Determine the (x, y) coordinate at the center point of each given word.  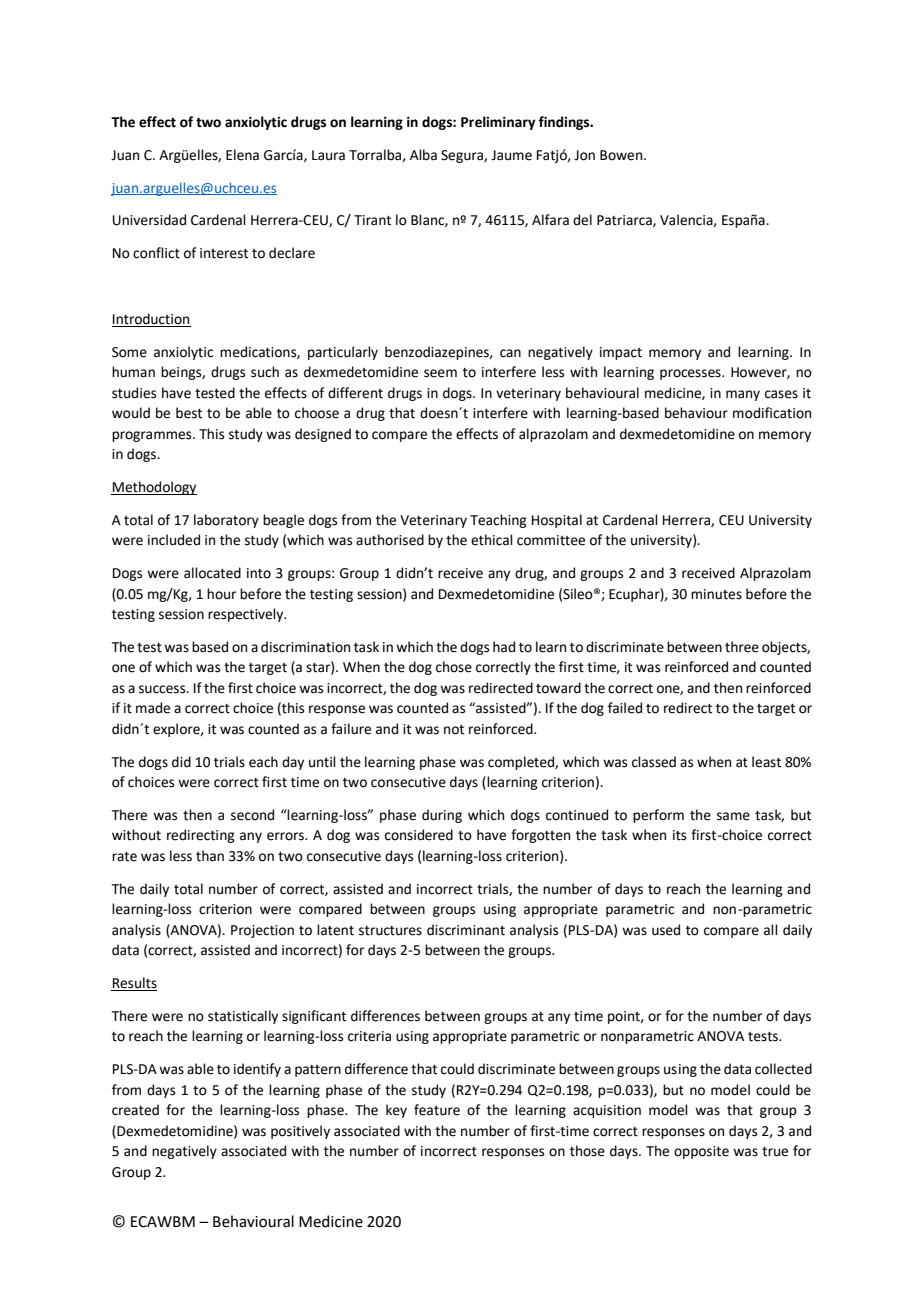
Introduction (151, 320)
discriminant (466, 930)
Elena (242, 155)
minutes (716, 594)
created (135, 1110)
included (174, 540)
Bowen (622, 155)
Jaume (511, 155)
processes (691, 374)
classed (654, 762)
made (153, 708)
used (666, 930)
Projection (262, 931)
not (454, 730)
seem (440, 373)
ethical (492, 540)
